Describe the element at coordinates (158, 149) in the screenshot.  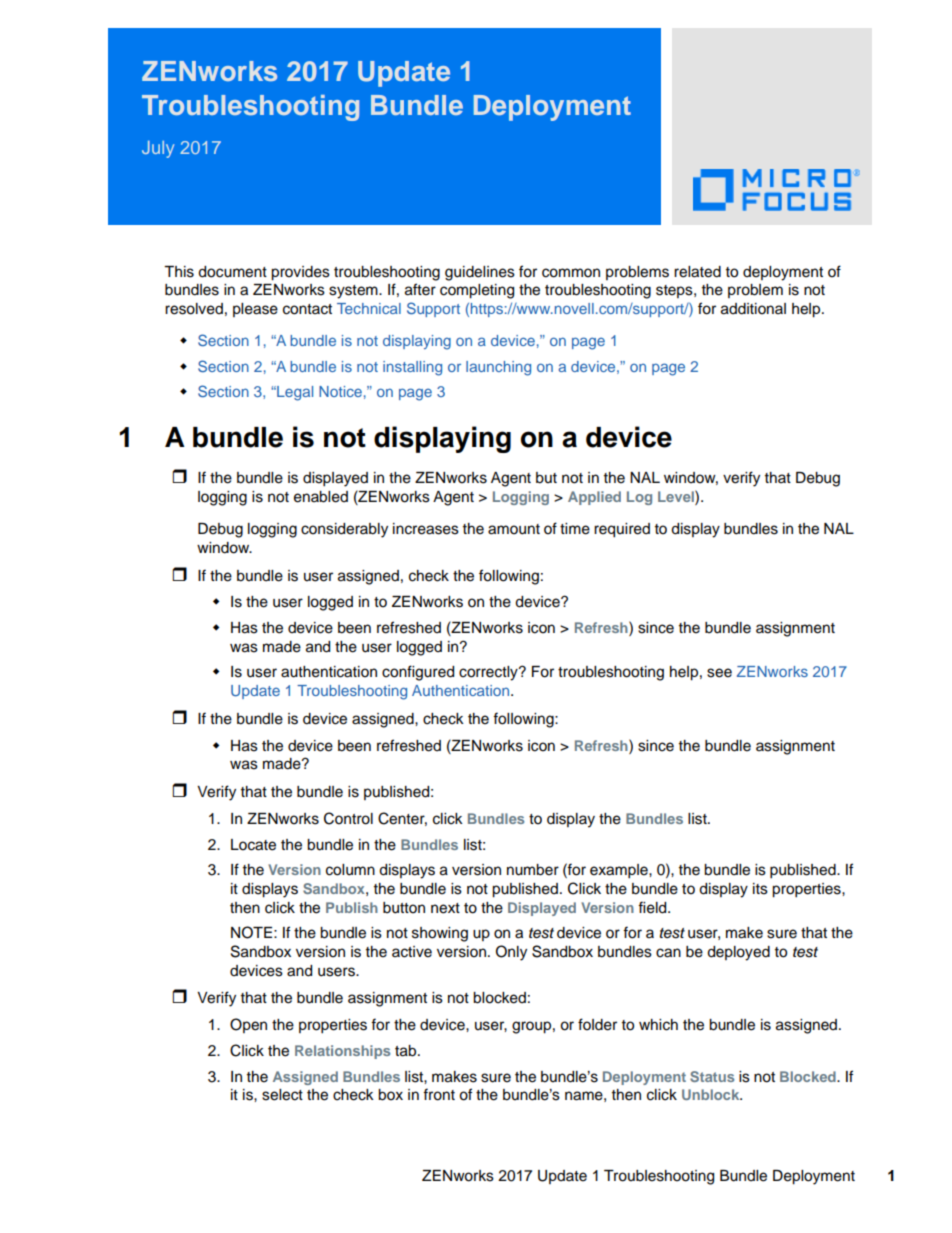
I see `July` at that location.
